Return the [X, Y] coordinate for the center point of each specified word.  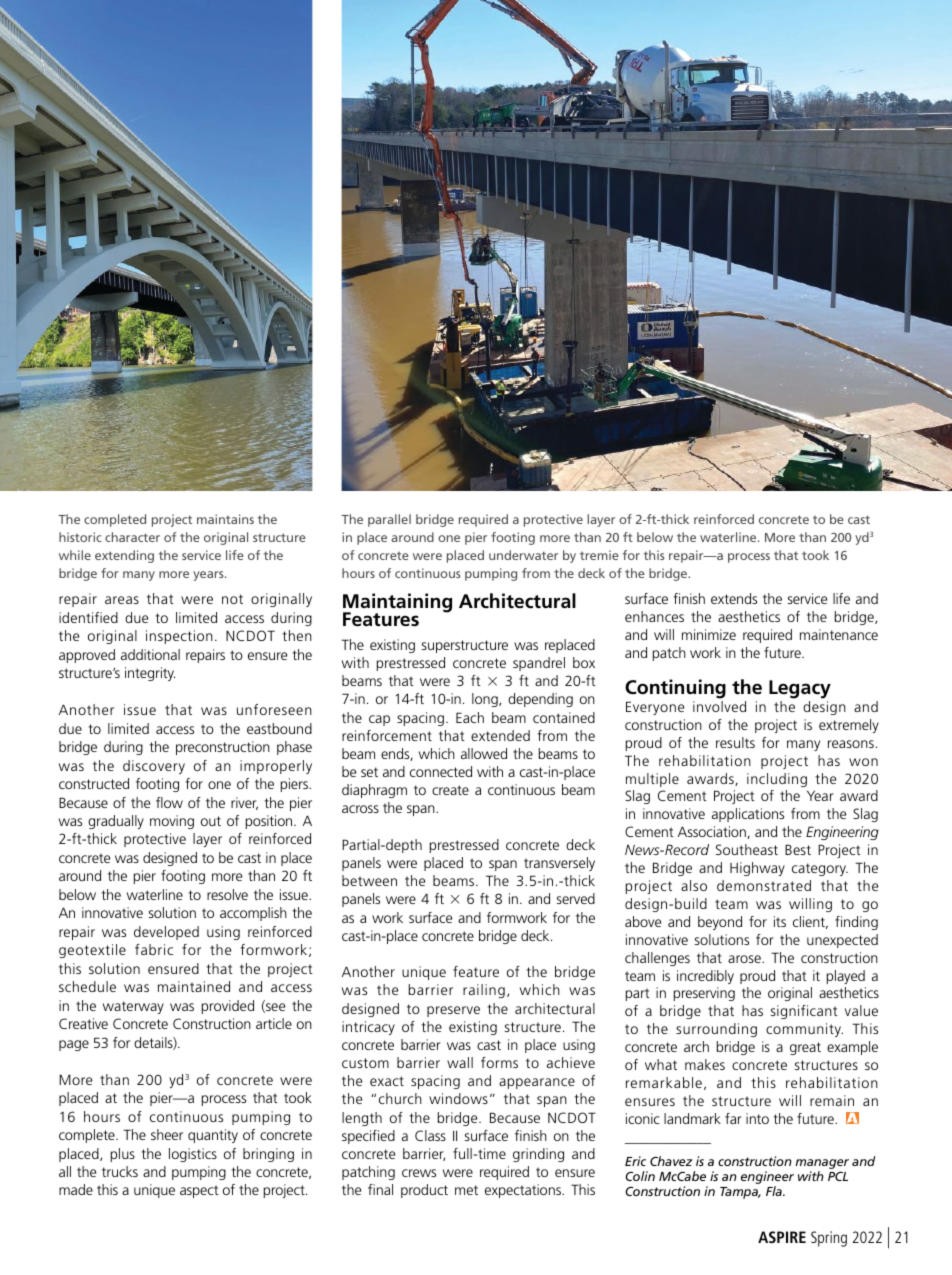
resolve [227, 894]
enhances [654, 616]
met [466, 1190]
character [132, 537]
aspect [199, 1191]
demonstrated [764, 885]
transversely [559, 864]
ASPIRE [782, 1237]
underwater [523, 555]
